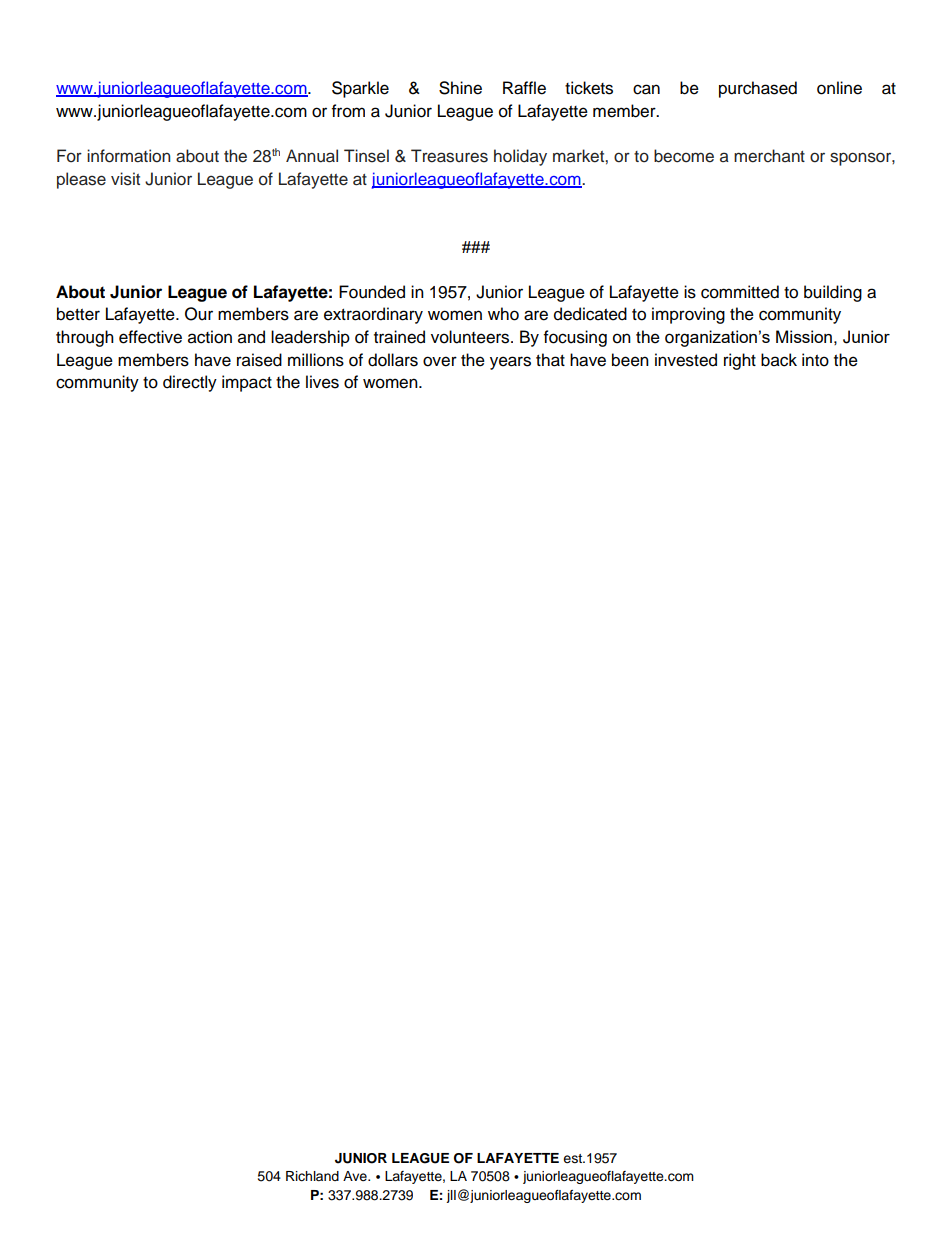 Image resolution: width=952 pixels, height=1233 pixels. I want to click on directly, so click(190, 383).
